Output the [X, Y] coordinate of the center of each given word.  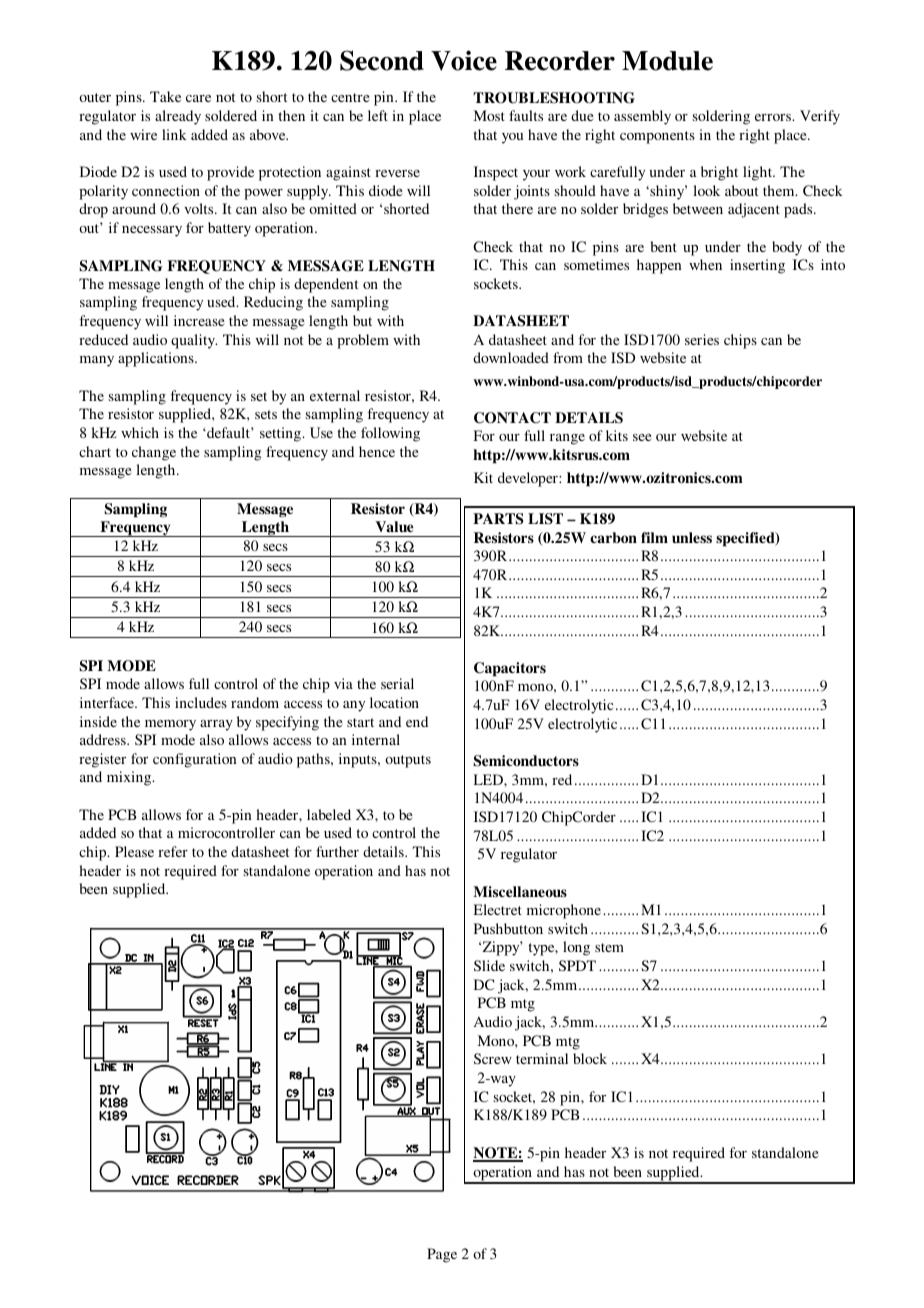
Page [442, 1255]
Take [165, 96]
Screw [493, 1058]
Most [489, 115]
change [154, 453]
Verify [820, 117]
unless [692, 537]
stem [609, 947]
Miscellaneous [520, 891]
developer [529, 479]
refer [173, 851]
